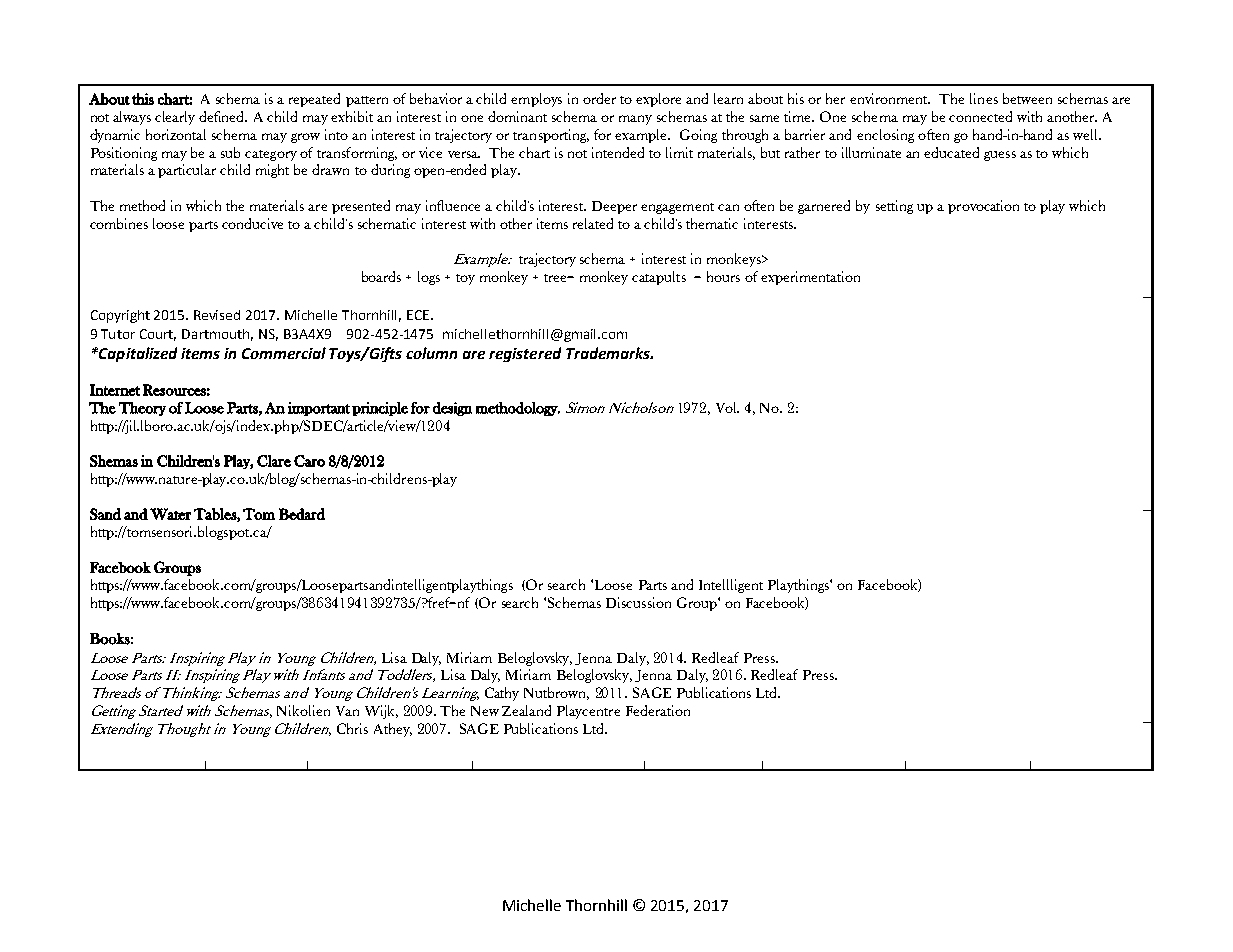 The width and height of the image is (1233, 952). I want to click on many, so click(635, 120).
